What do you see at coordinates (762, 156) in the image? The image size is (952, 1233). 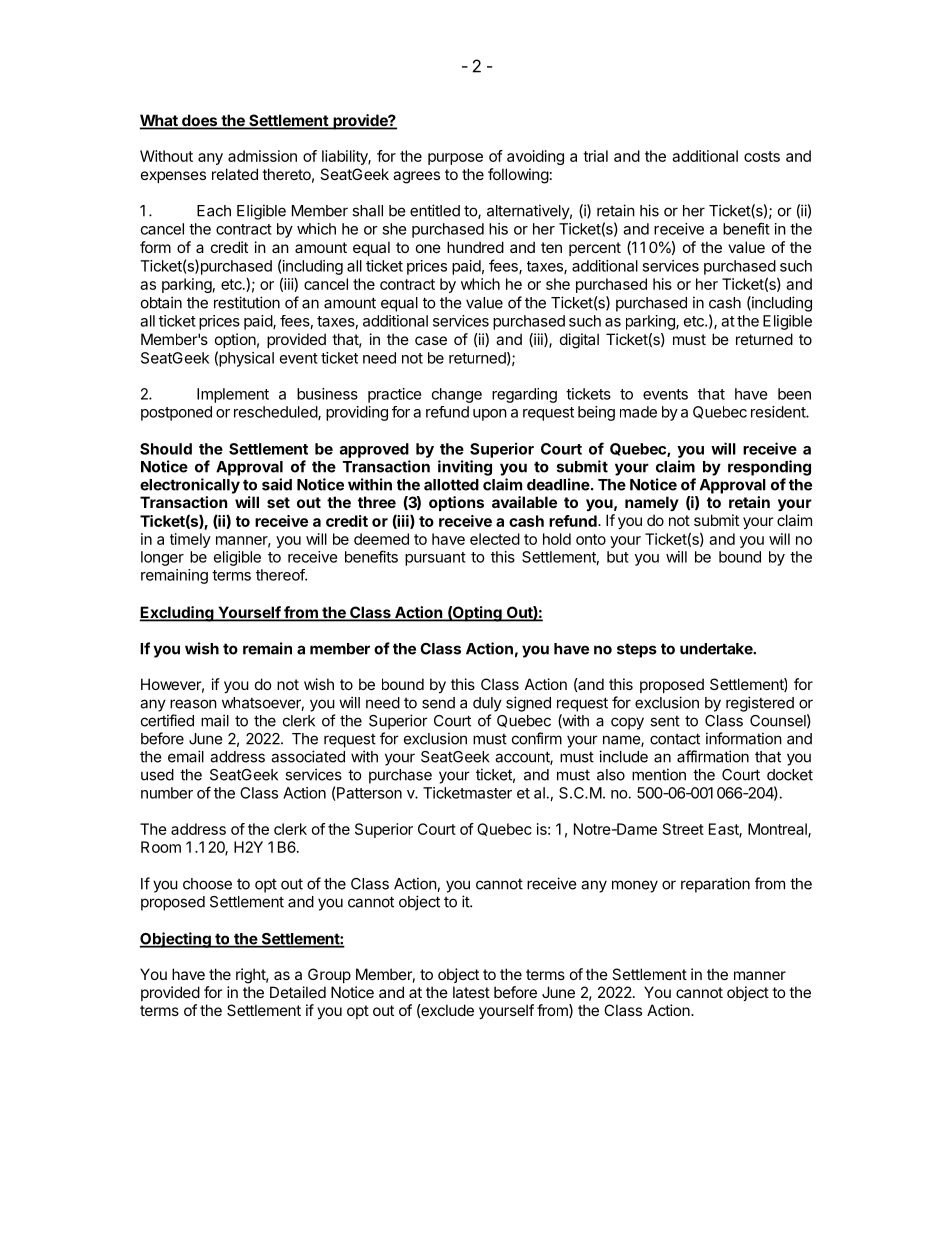 I see `costs` at bounding box center [762, 156].
